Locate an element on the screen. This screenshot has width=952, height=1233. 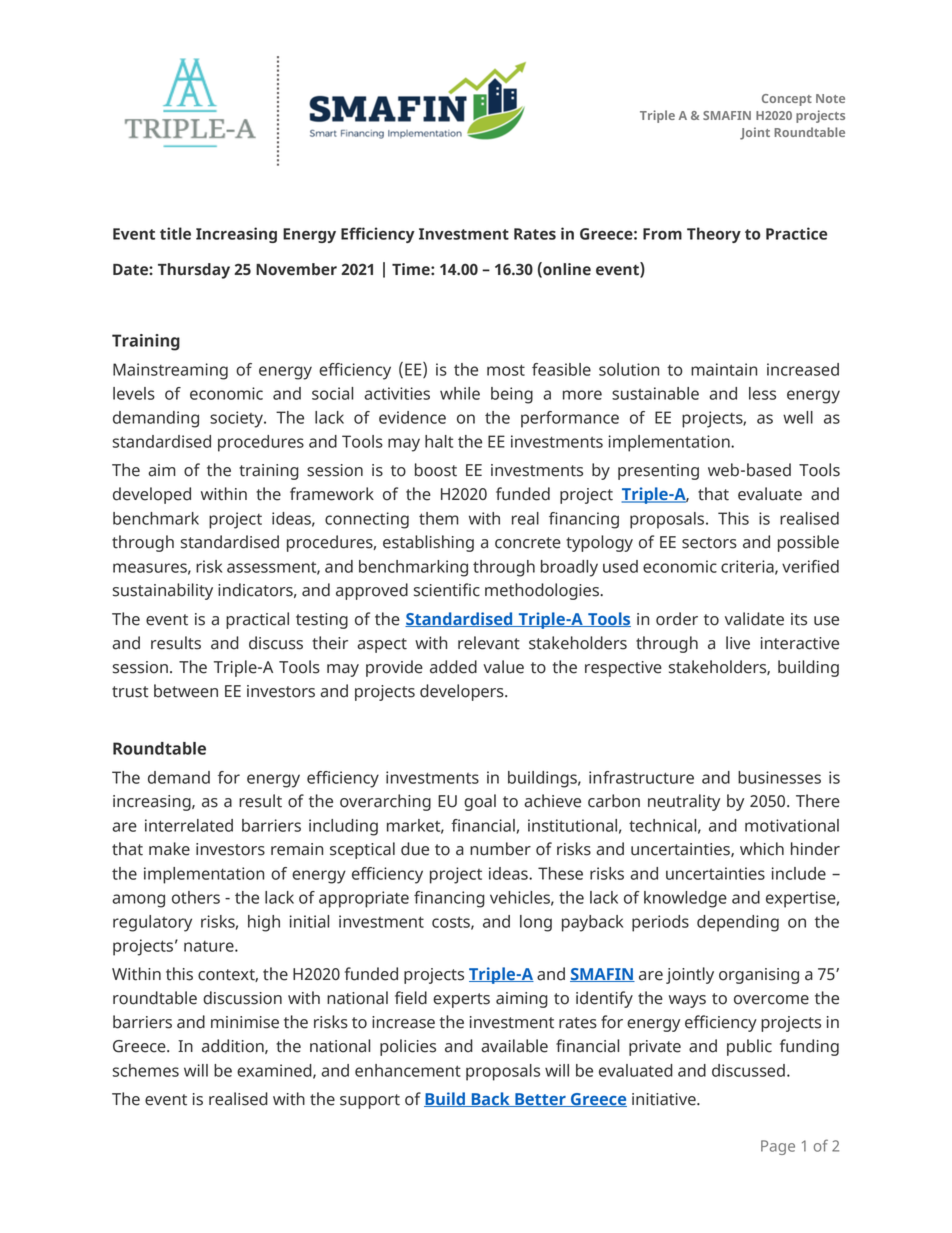
From is located at coordinates (662, 234).
